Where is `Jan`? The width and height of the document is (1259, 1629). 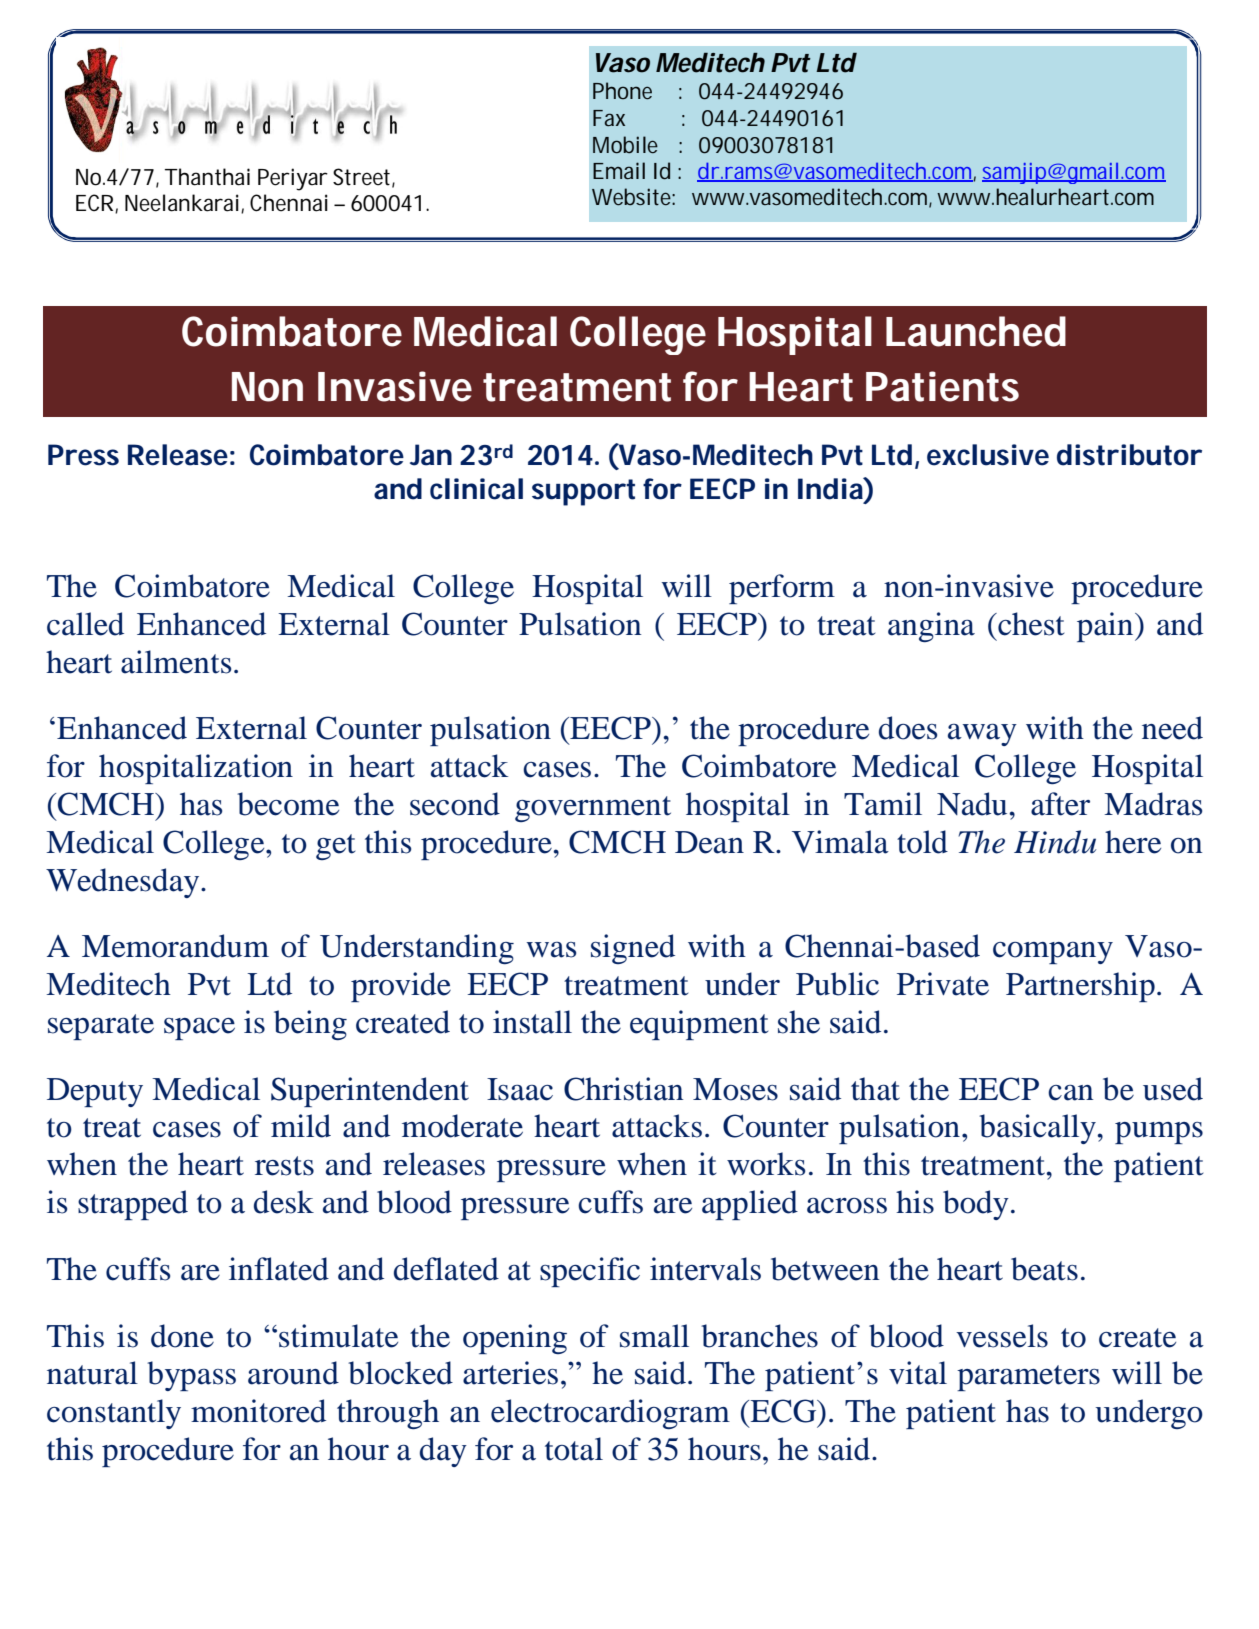 Jan is located at coordinates (431, 455).
